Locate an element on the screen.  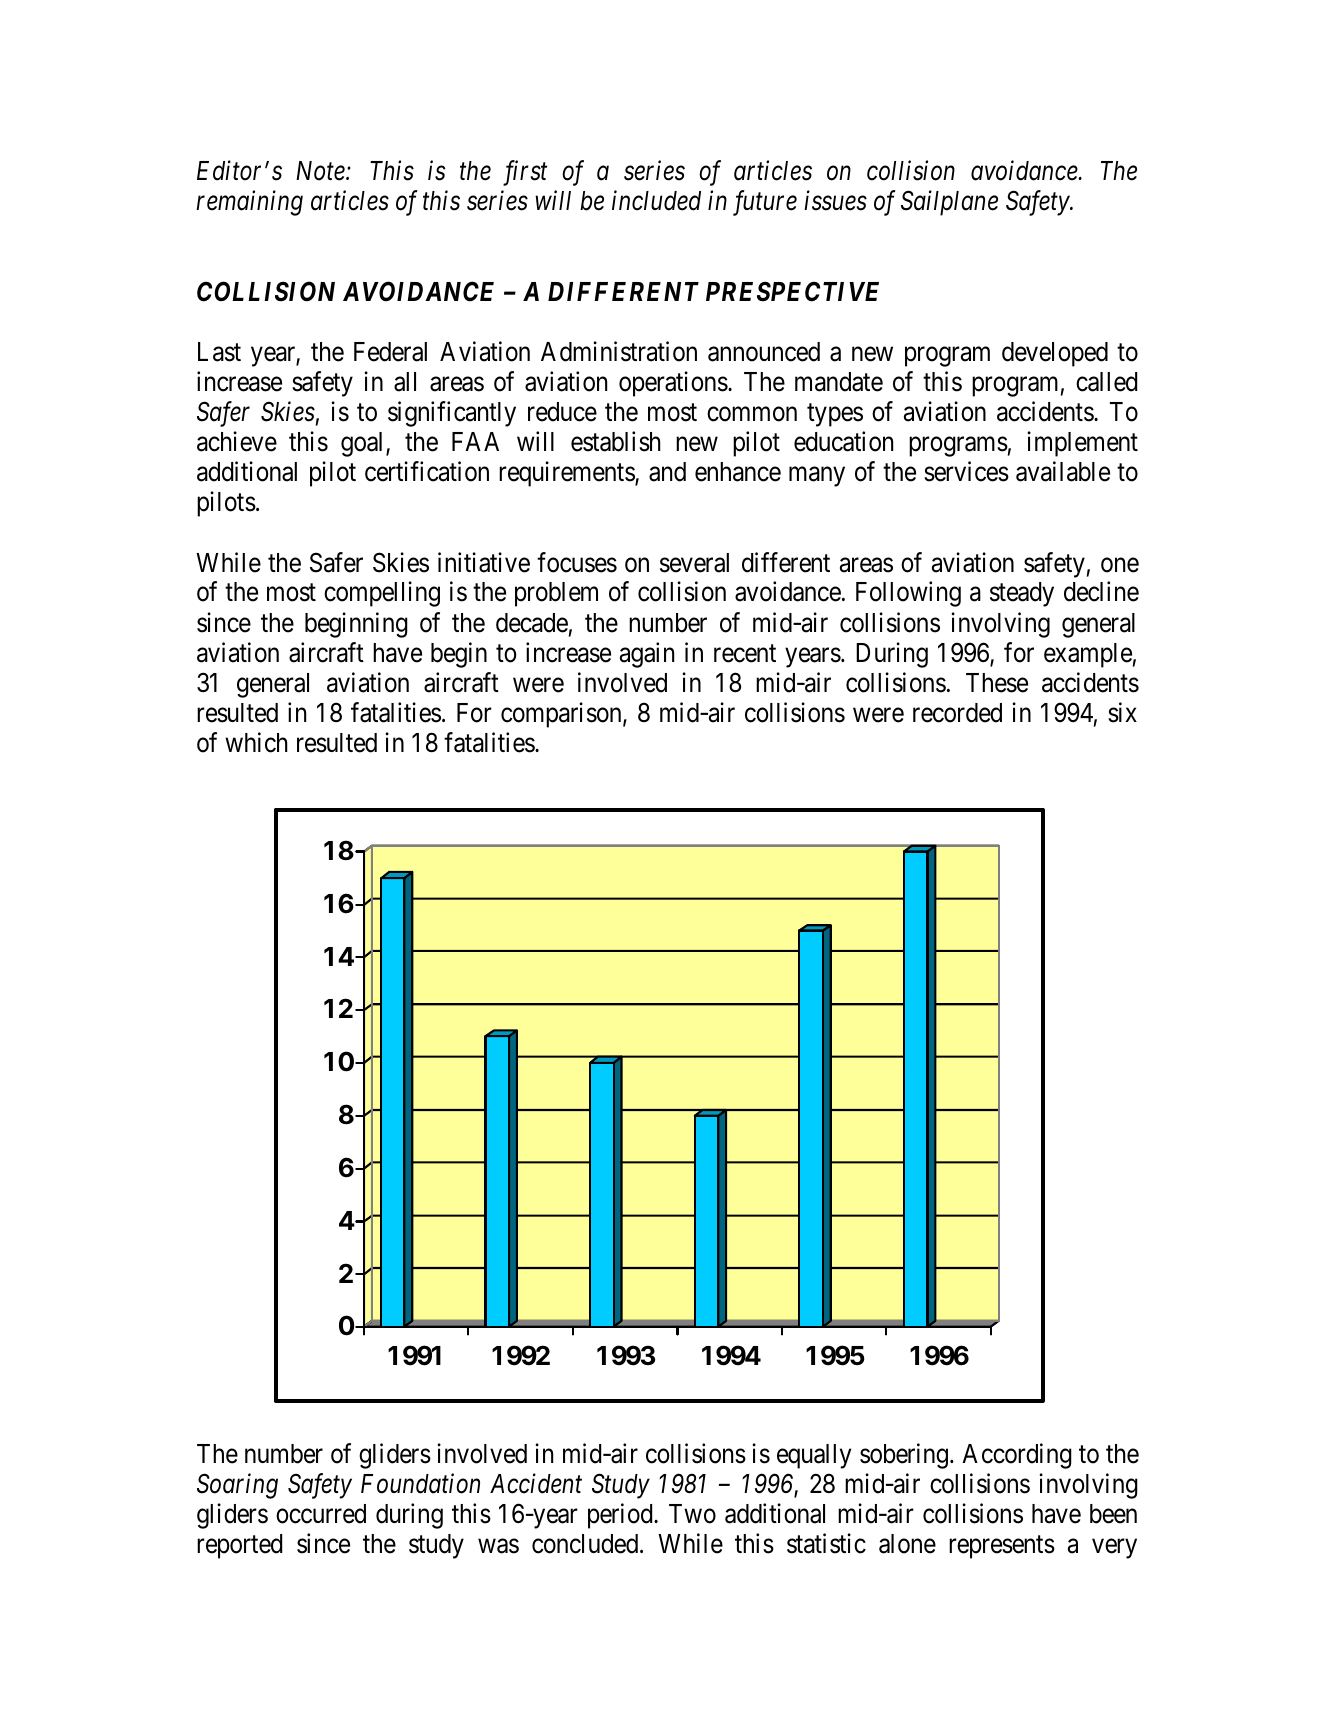
recent is located at coordinates (745, 653).
